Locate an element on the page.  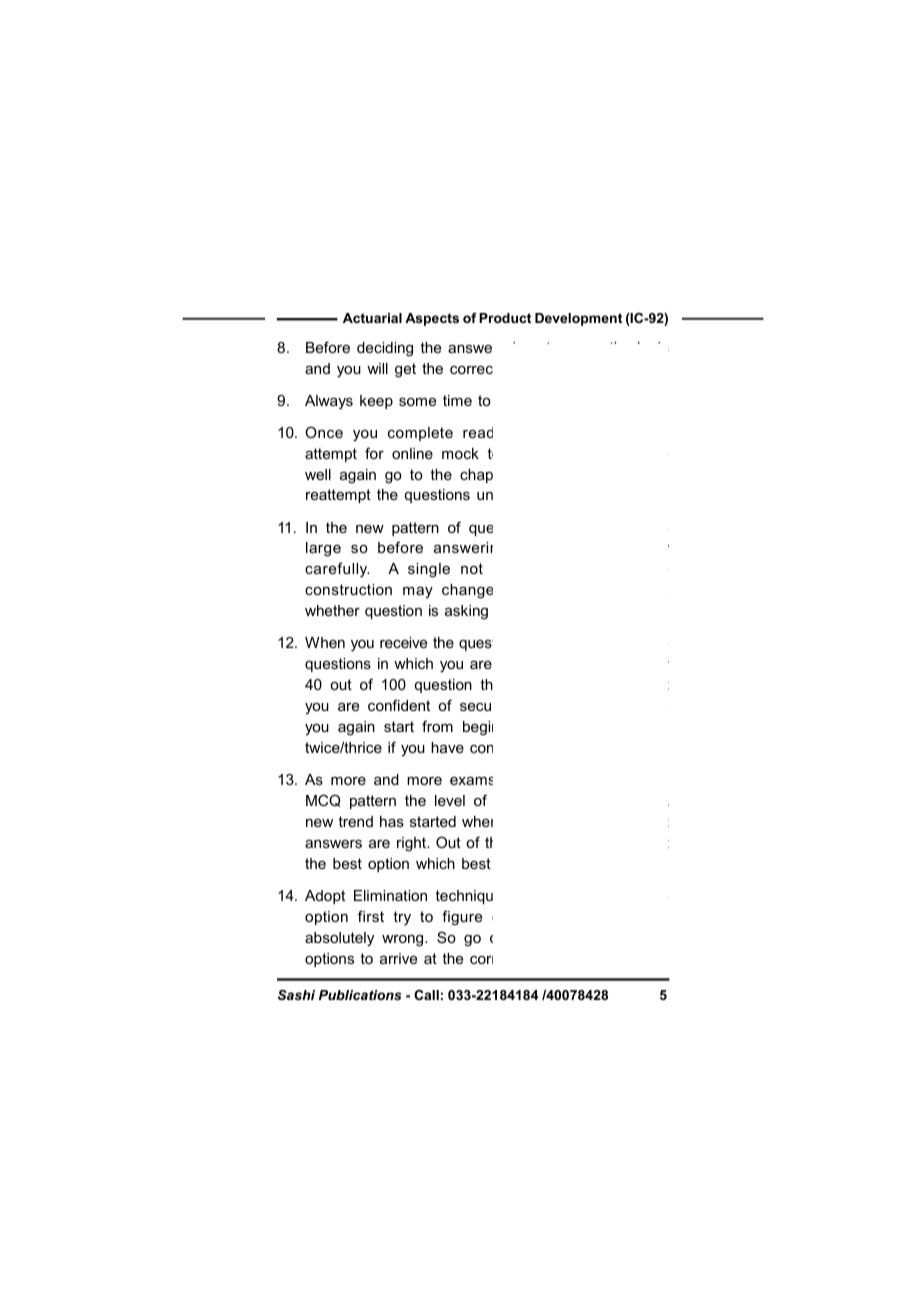
figure is located at coordinates (462, 918).
